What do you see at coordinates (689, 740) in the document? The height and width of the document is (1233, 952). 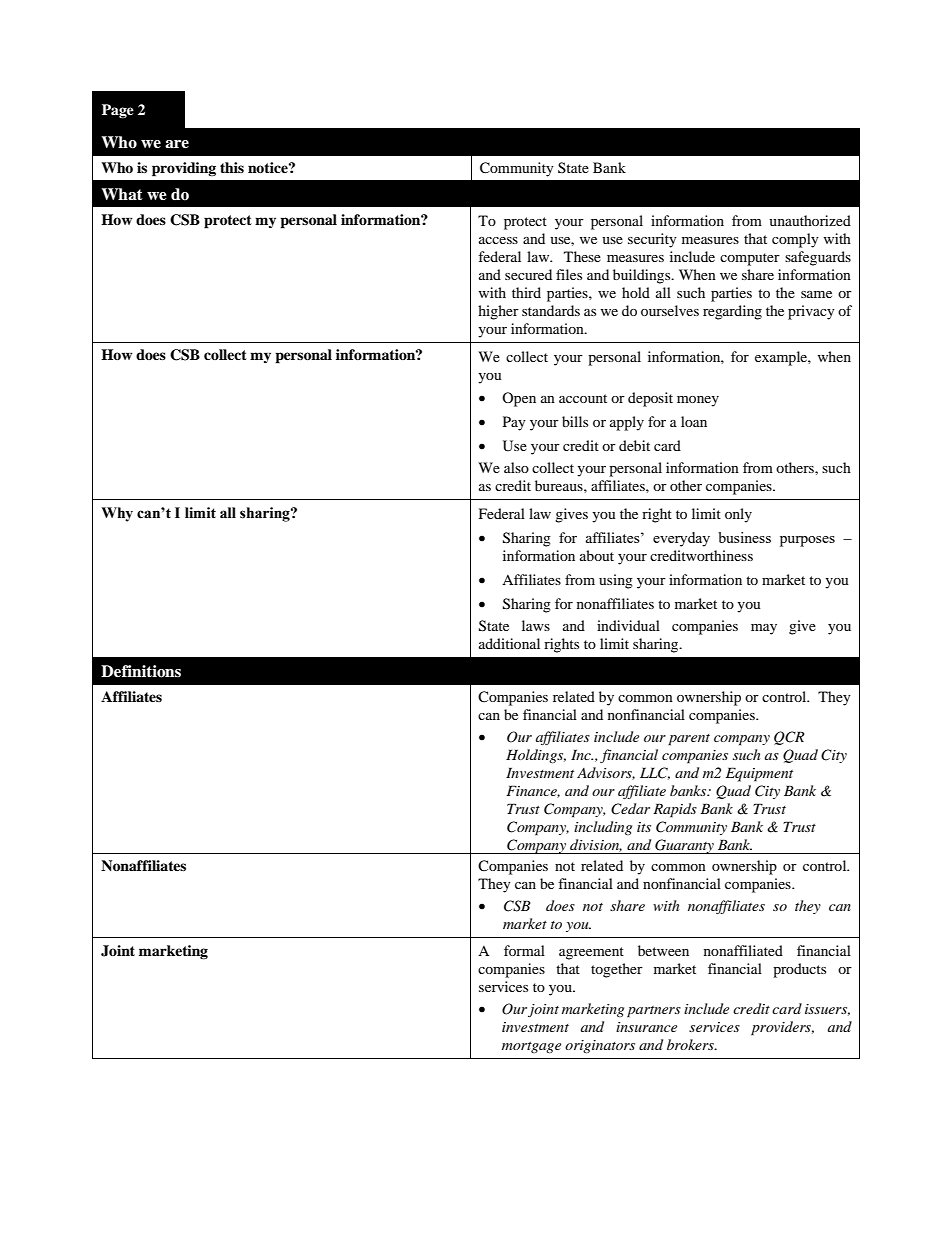 I see `parent` at bounding box center [689, 740].
